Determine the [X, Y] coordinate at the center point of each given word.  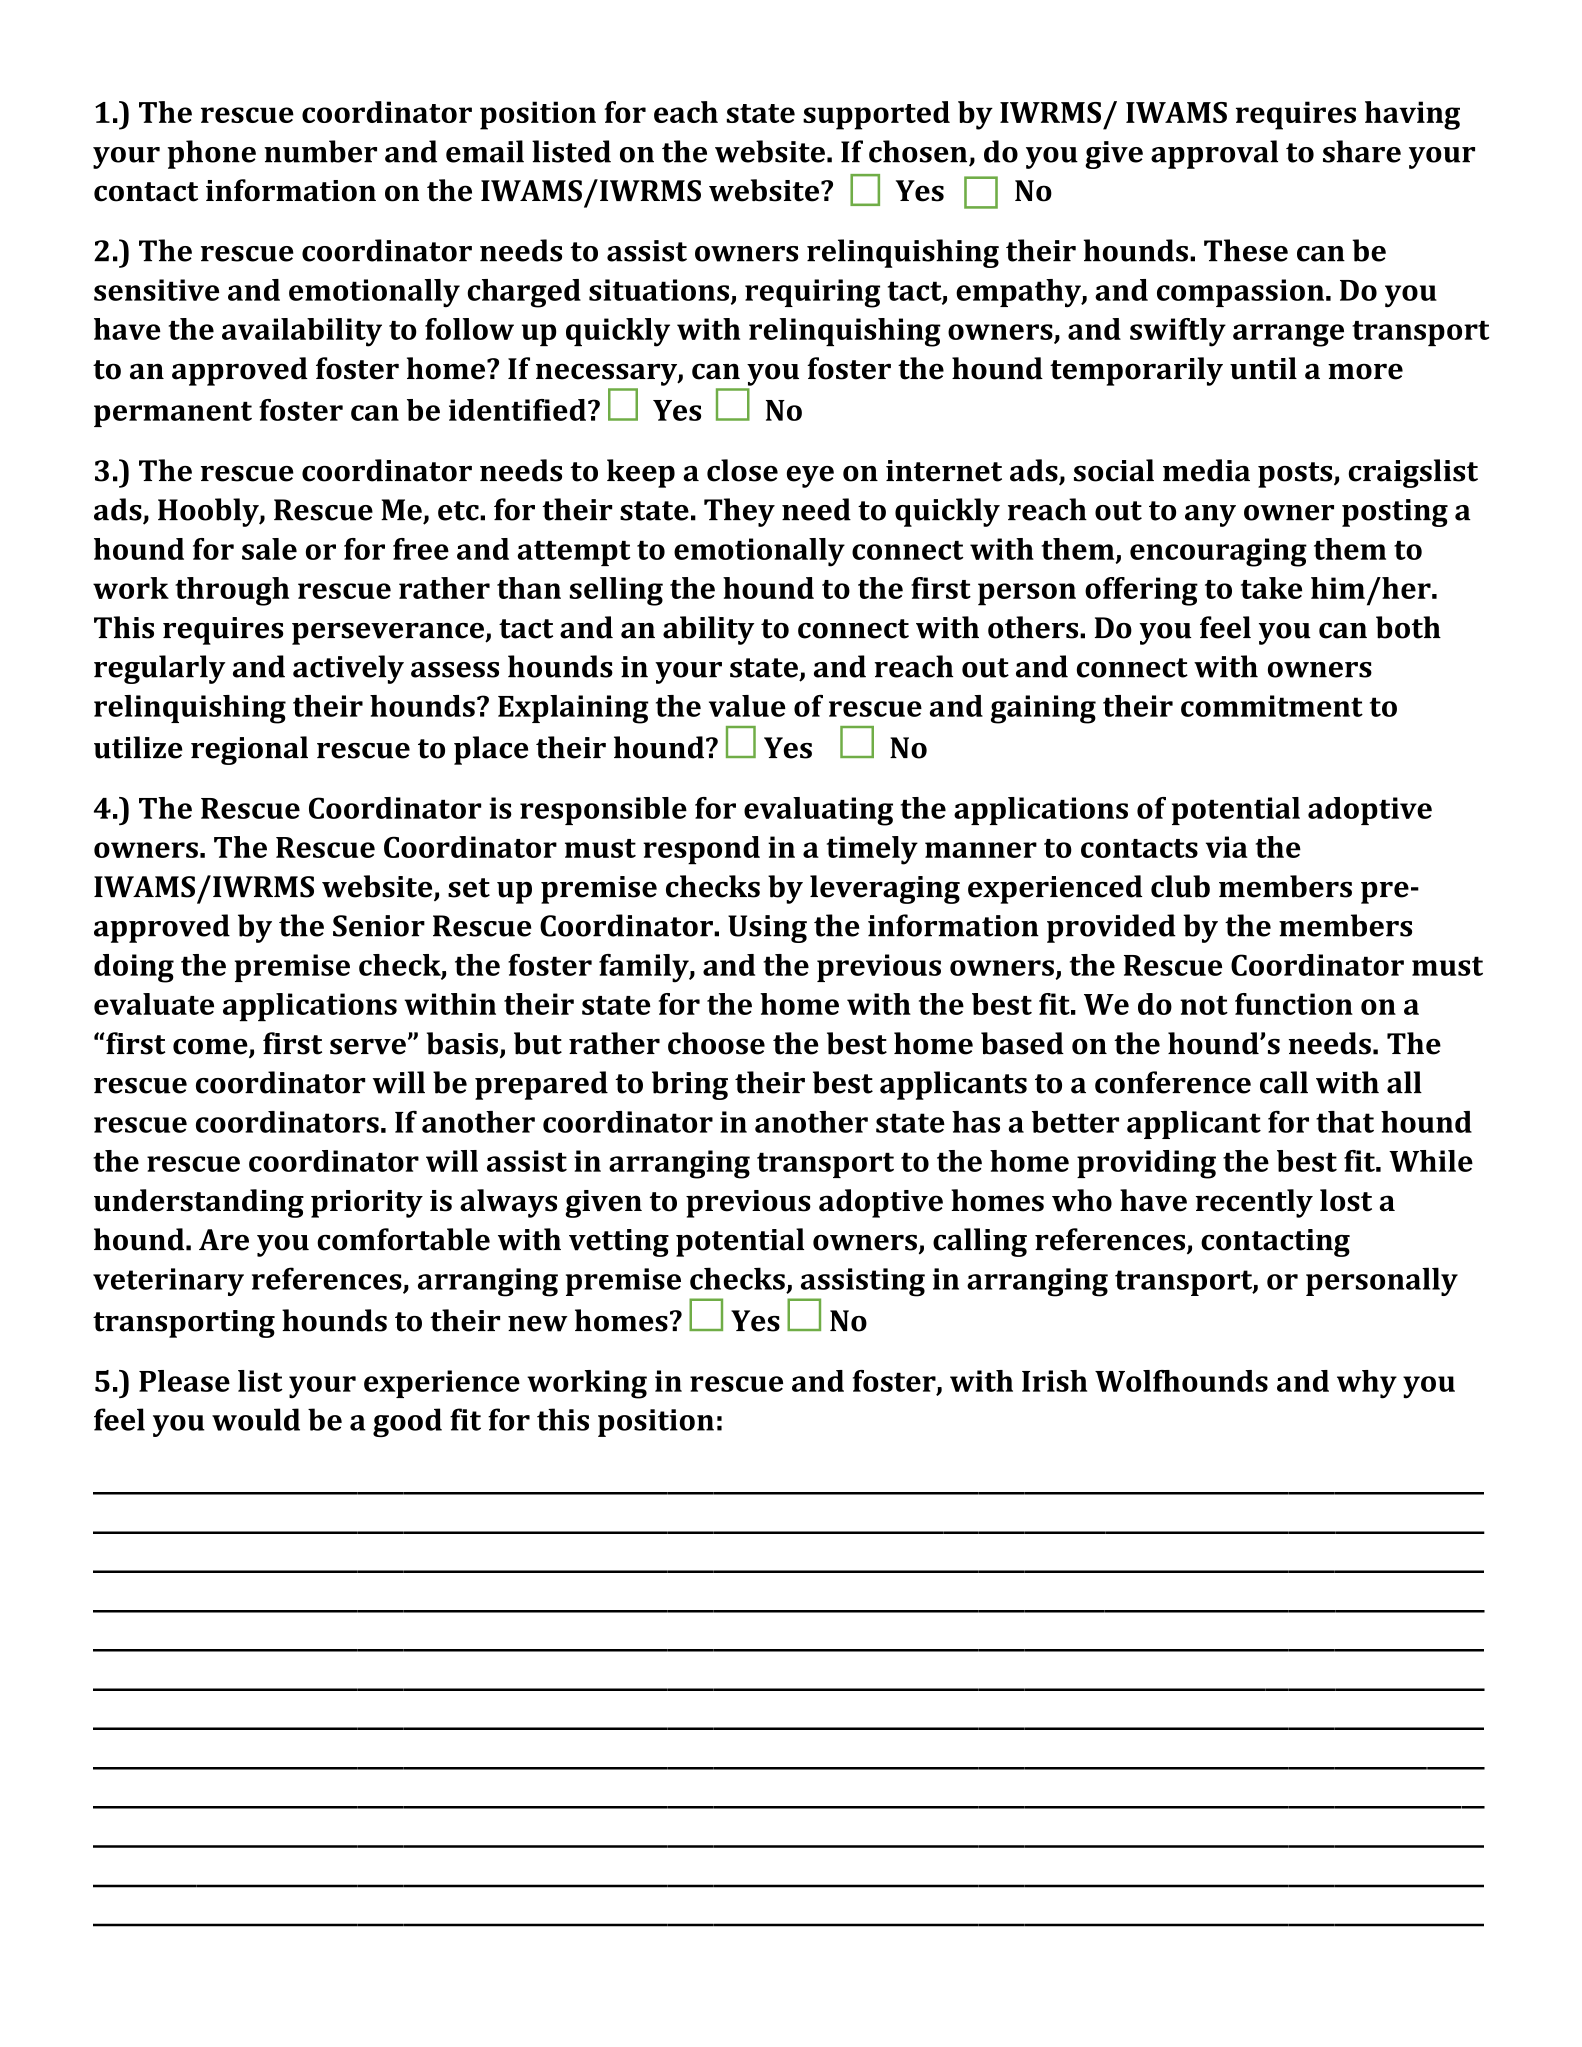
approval [1214, 154]
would [256, 1419]
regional [249, 750]
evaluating [818, 811]
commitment [1272, 706]
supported [876, 115]
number [320, 151]
